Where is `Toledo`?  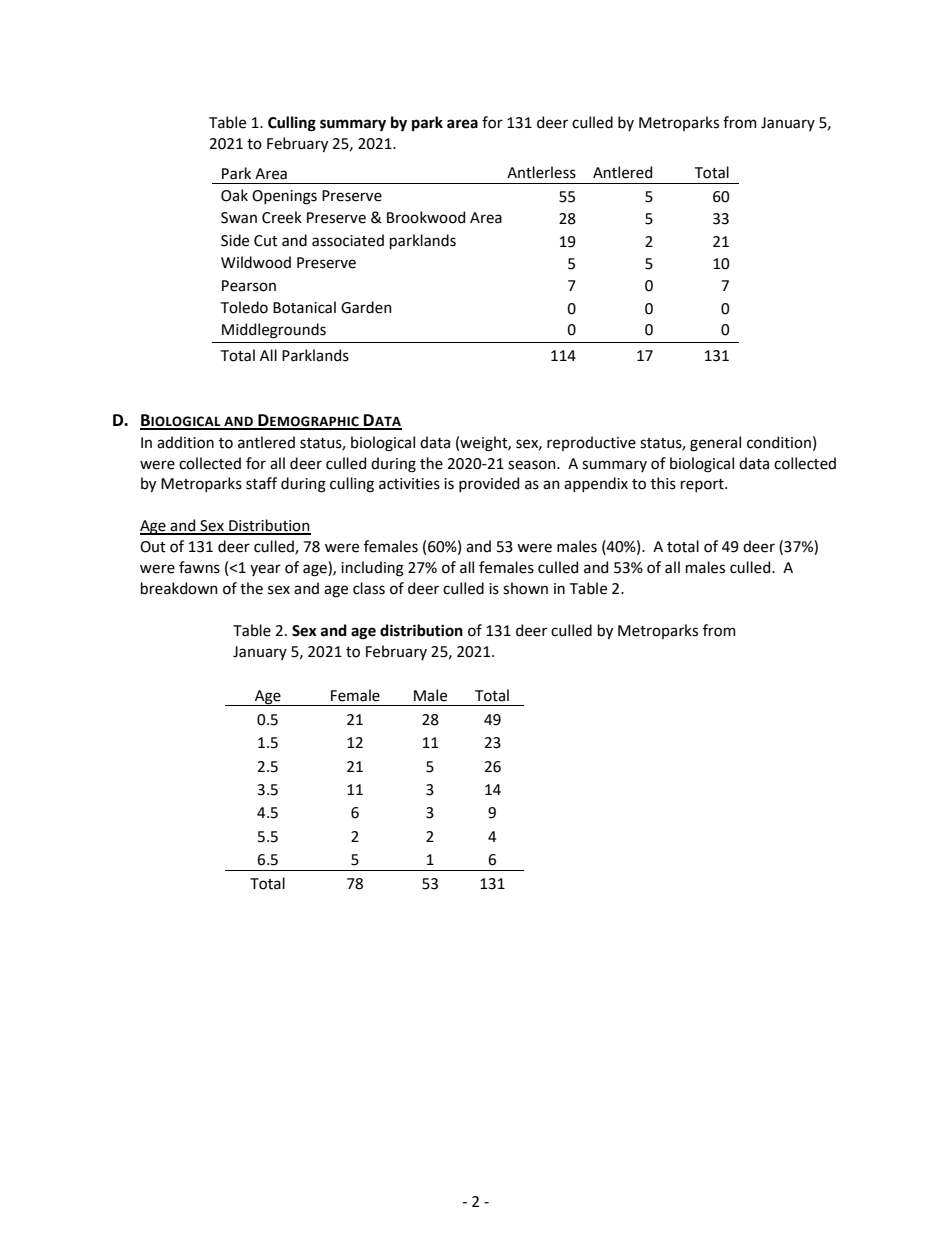 Toledo is located at coordinates (244, 307).
